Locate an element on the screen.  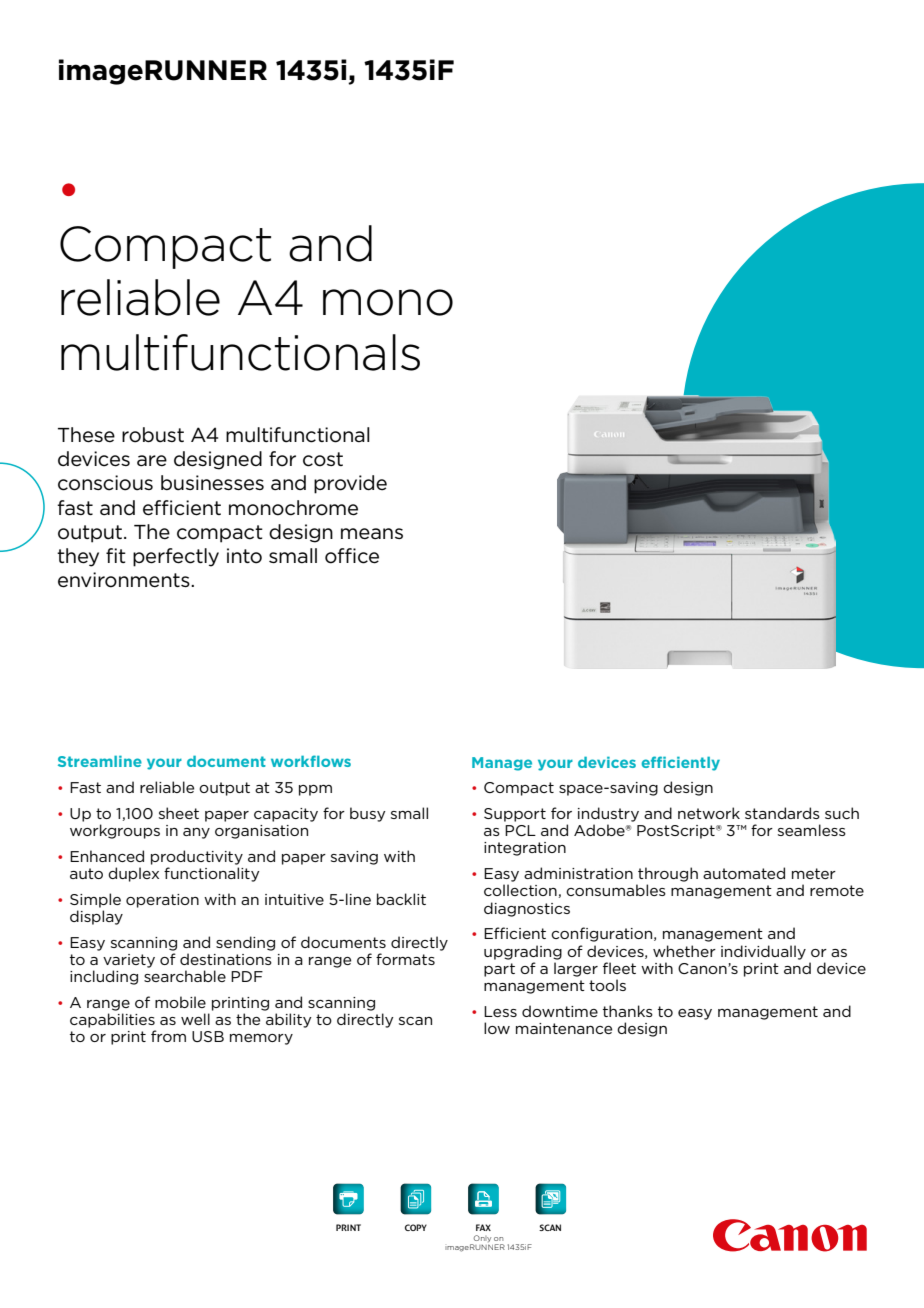
downtime is located at coordinates (560, 1011).
